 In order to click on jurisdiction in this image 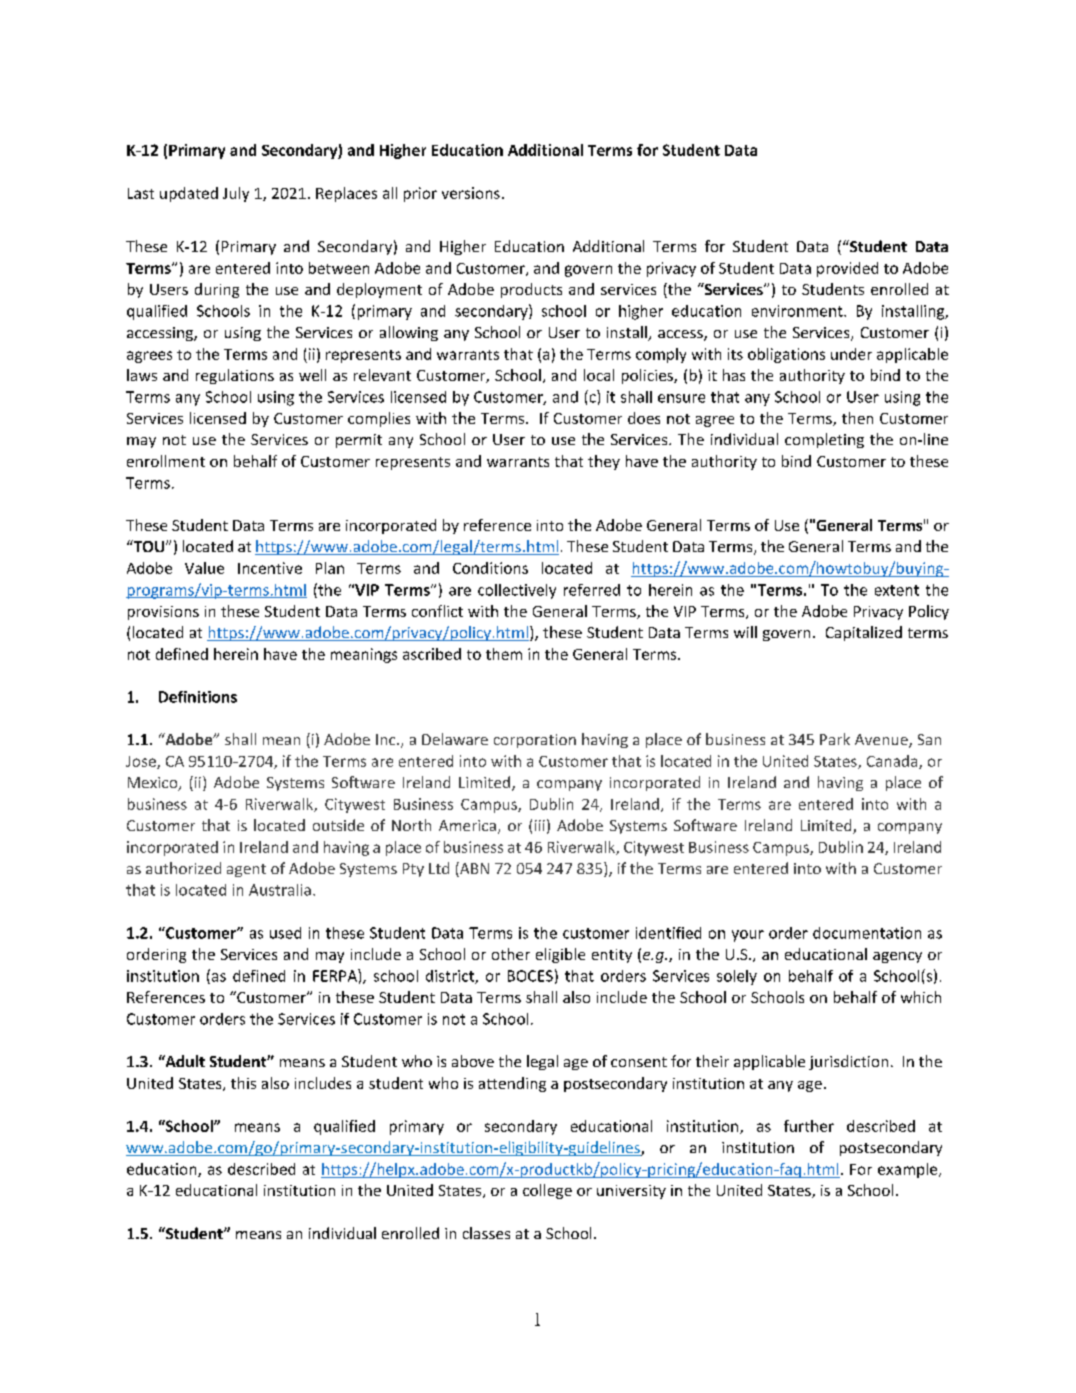, I will do `click(848, 1062)`.
